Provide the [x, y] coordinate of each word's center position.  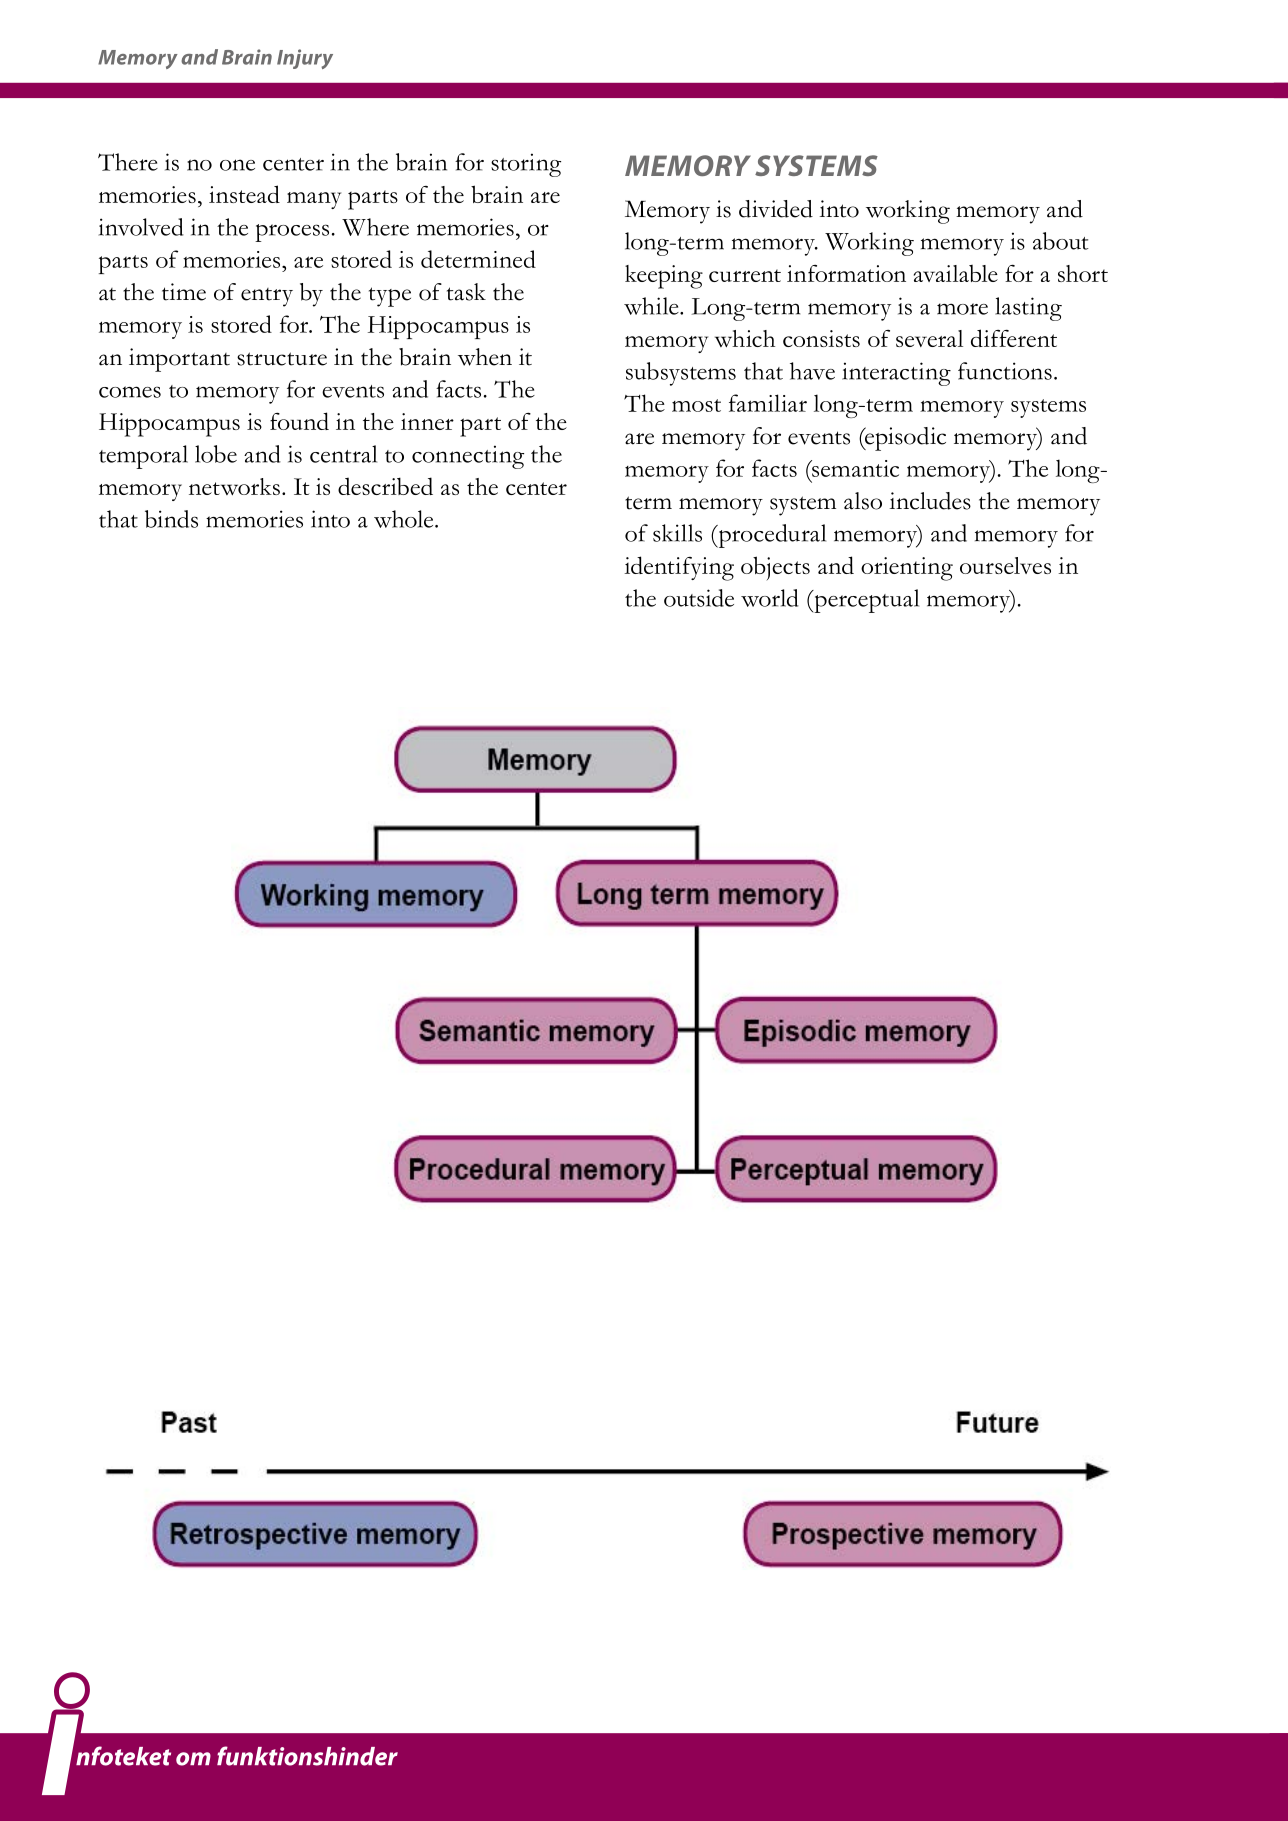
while [652, 306]
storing [526, 165]
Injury [305, 59]
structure [282, 359]
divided [776, 209]
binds [171, 519]
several [929, 338]
